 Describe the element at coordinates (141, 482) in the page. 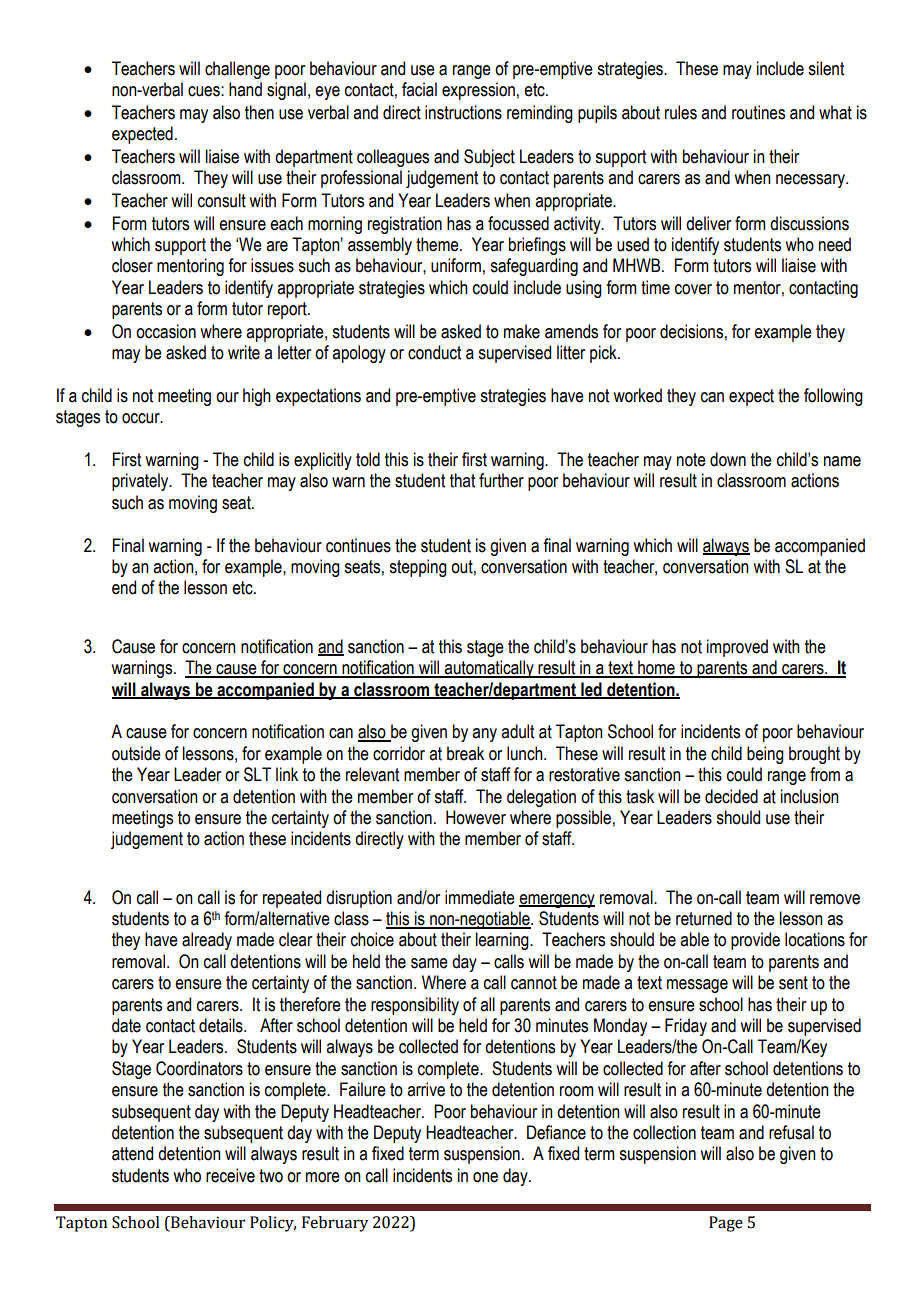

I see `privately` at that location.
